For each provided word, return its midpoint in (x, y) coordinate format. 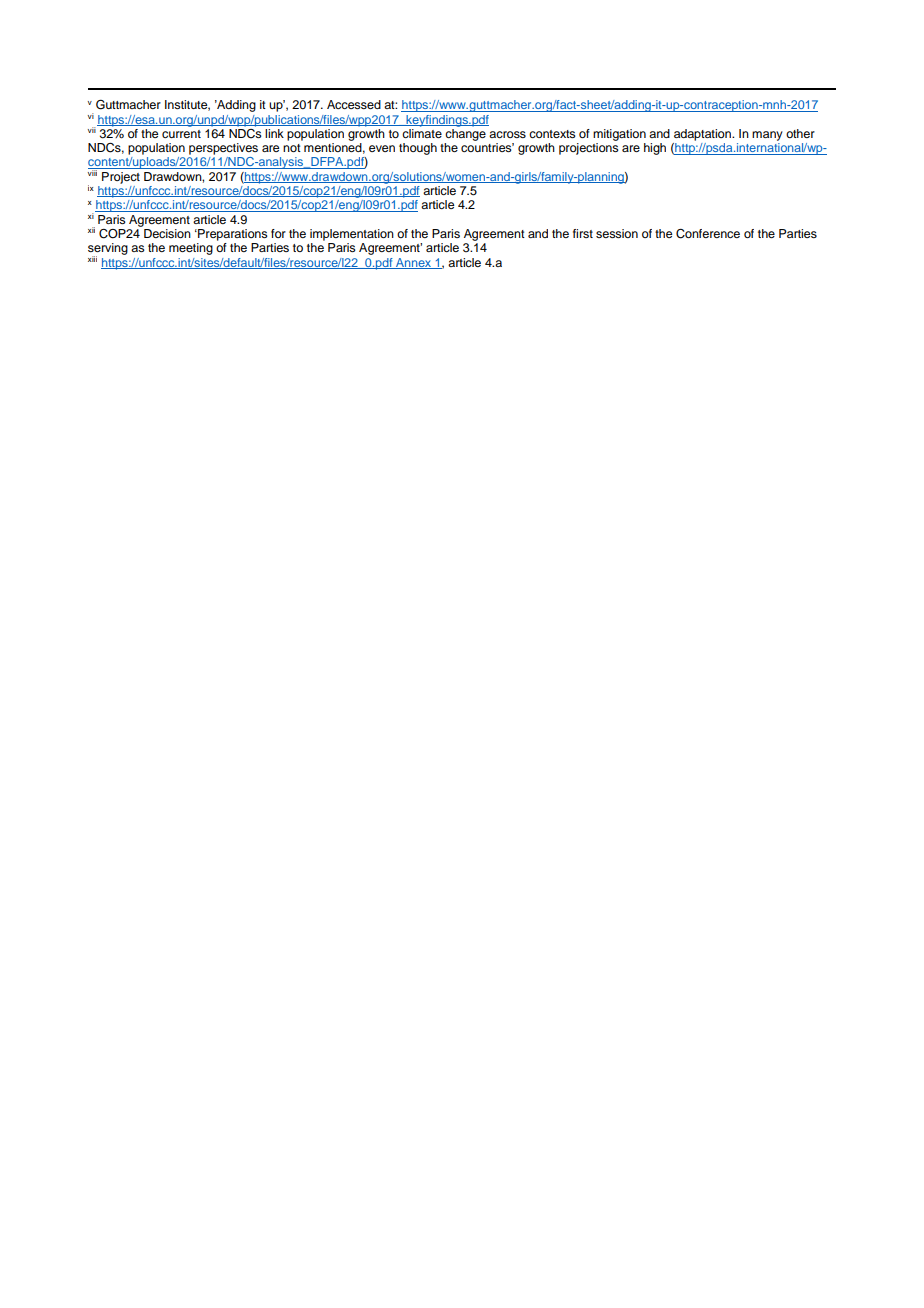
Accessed (354, 104)
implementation (352, 235)
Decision (167, 233)
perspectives (223, 149)
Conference (708, 234)
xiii (92, 259)
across (507, 134)
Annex (414, 263)
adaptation (703, 135)
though (418, 149)
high (655, 149)
